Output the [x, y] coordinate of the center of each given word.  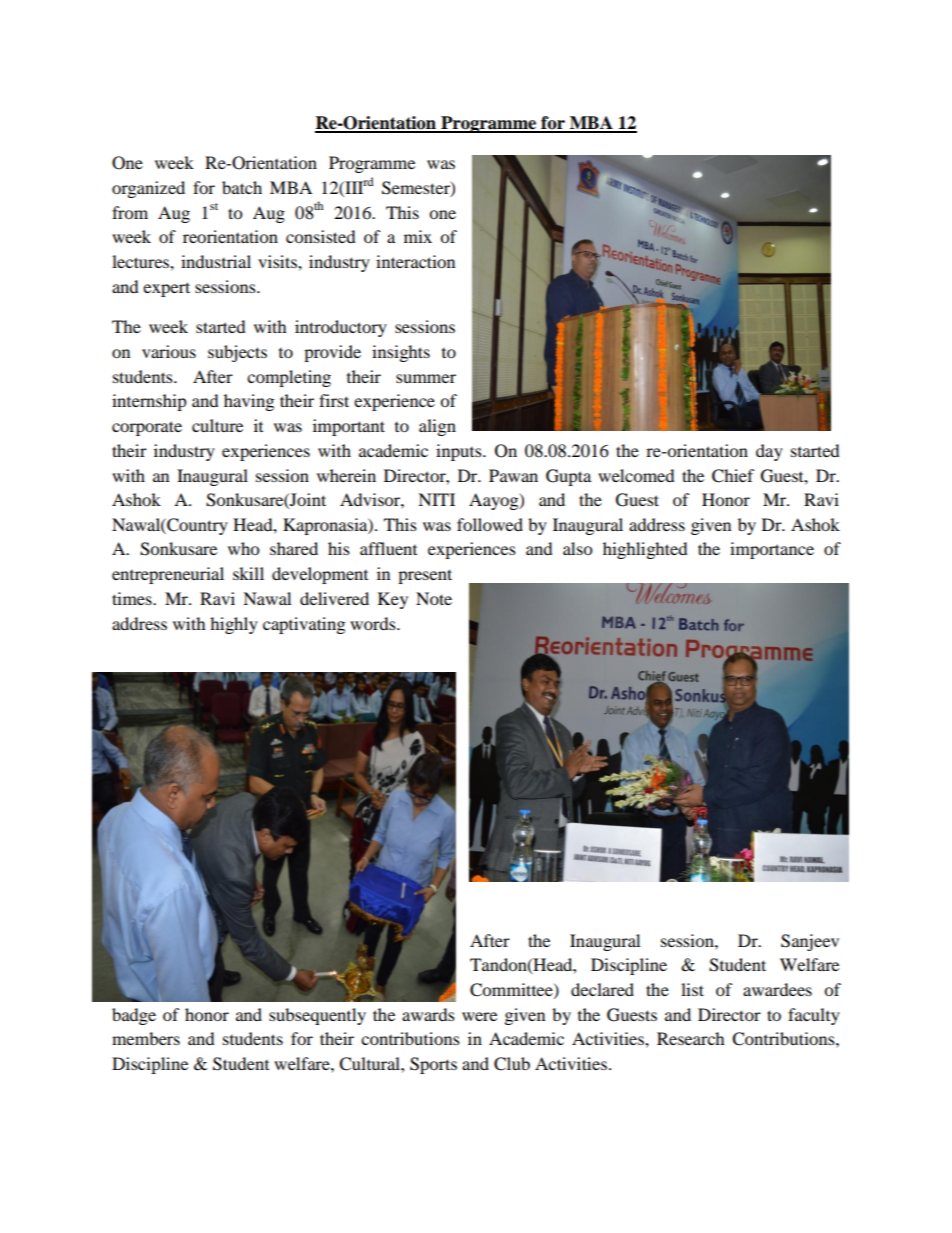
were [479, 1016]
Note [434, 598]
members [146, 1038]
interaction [415, 261]
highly [234, 625]
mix [418, 236]
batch [242, 187]
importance [772, 550]
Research [691, 1038]
